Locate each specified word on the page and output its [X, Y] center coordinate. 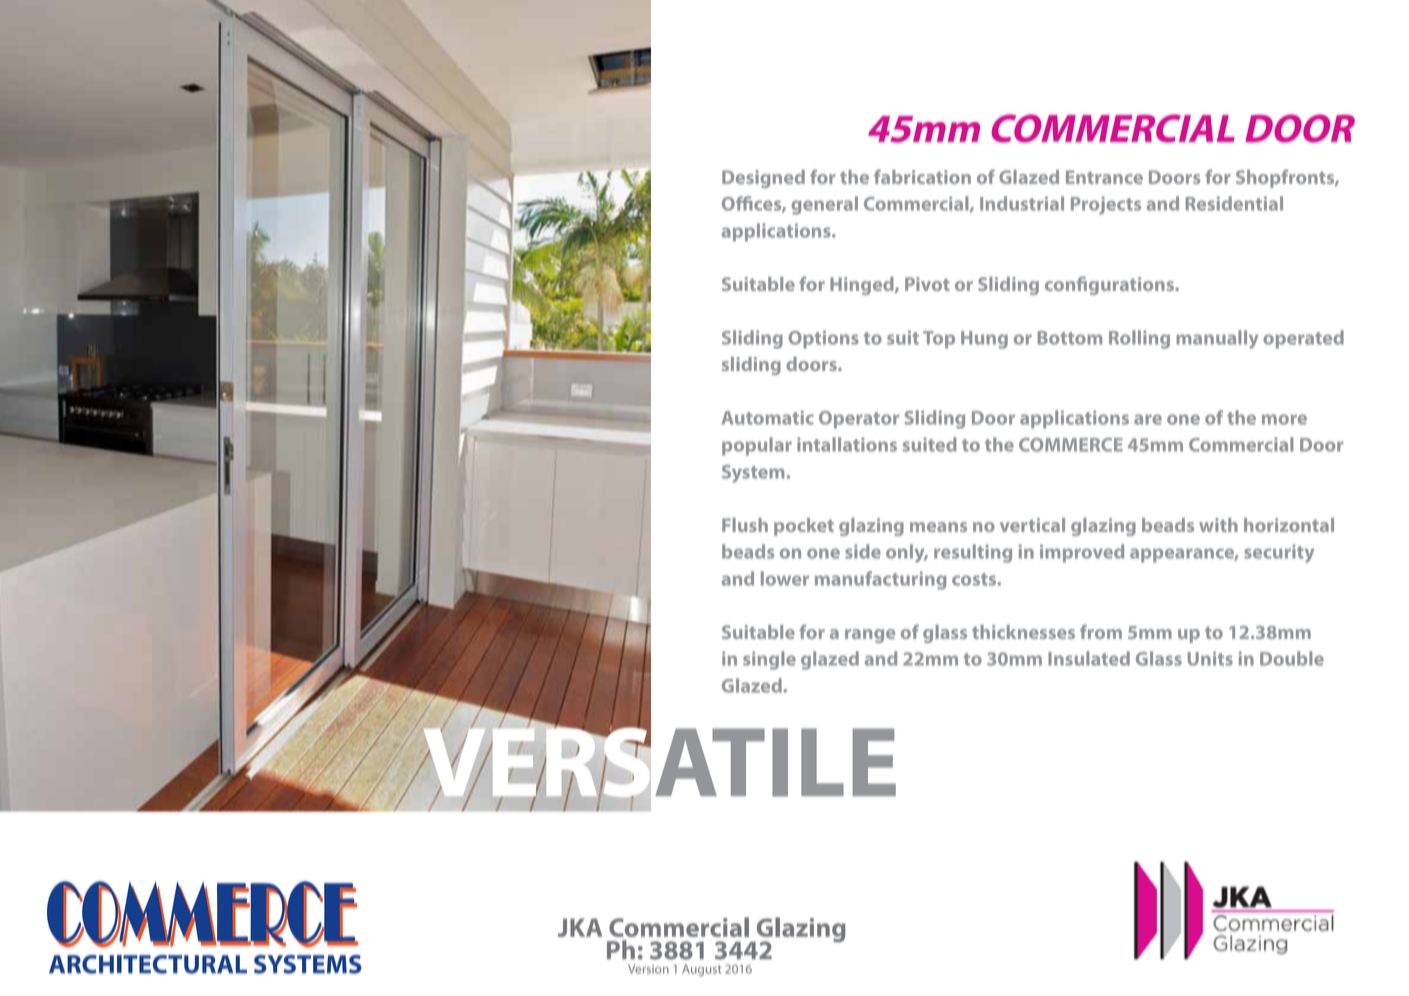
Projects [1106, 205]
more [1284, 419]
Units [1210, 658]
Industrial [1022, 203]
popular [757, 446]
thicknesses [1023, 632]
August [702, 970]
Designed [763, 179]
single [769, 660]
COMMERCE [1071, 445]
